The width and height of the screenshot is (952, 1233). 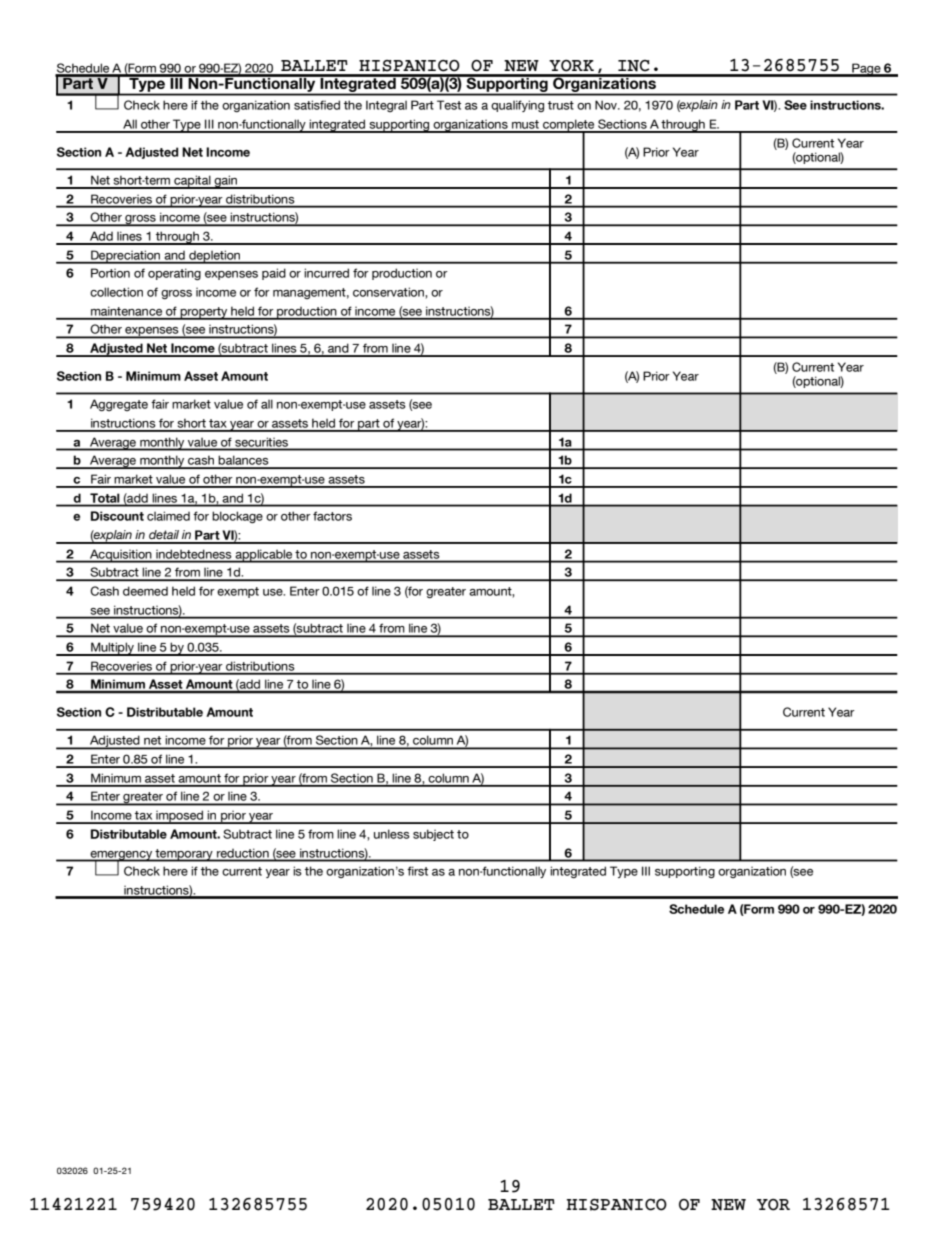 What do you see at coordinates (112, 649) in the screenshot?
I see `Multiply` at bounding box center [112, 649].
